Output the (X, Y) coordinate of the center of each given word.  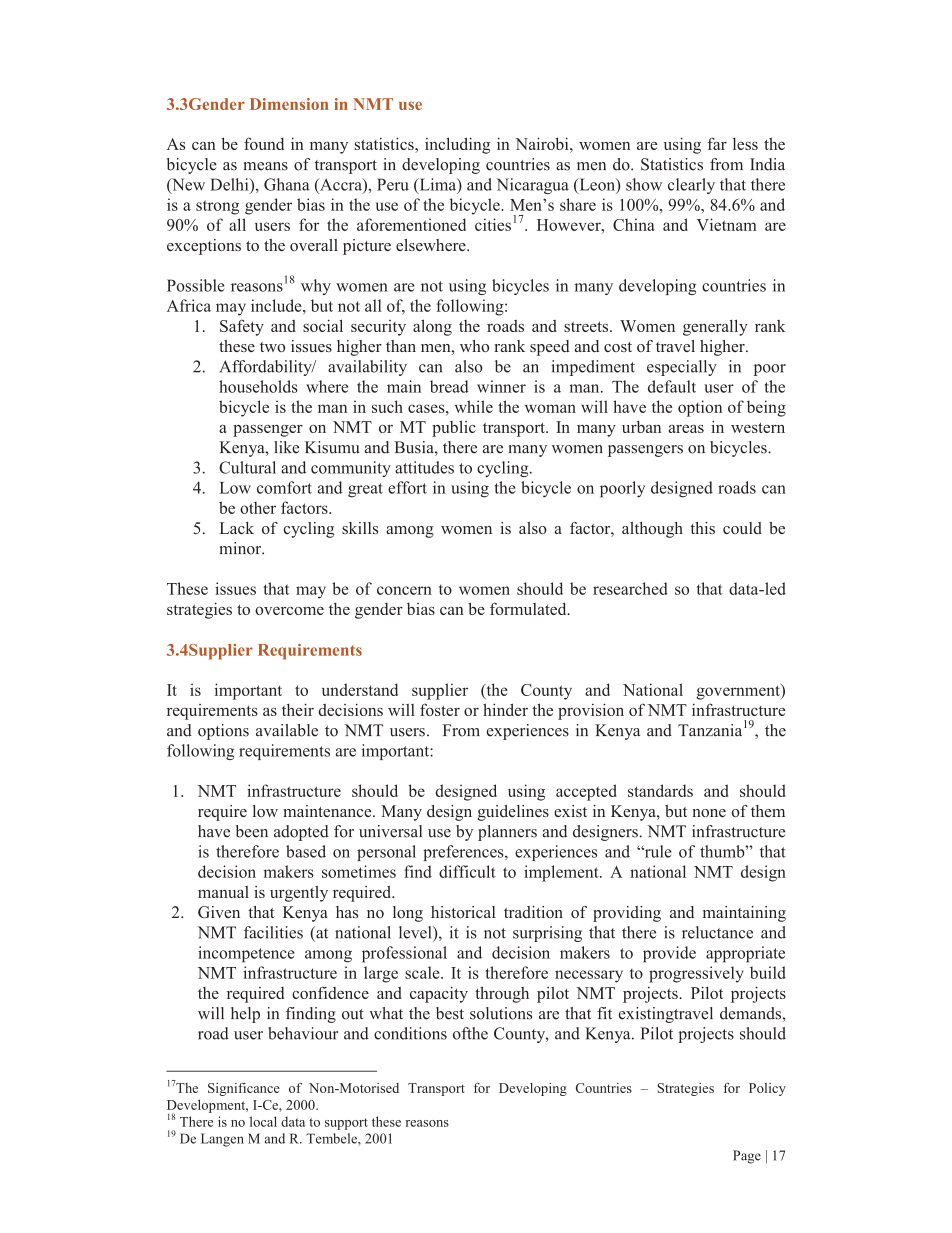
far (717, 143)
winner (501, 386)
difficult (467, 871)
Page (747, 1157)
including (457, 145)
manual (223, 892)
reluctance (717, 932)
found (264, 143)
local (263, 1121)
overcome (289, 611)
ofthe (470, 1033)
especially (682, 368)
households (258, 386)
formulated (529, 608)
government (739, 692)
